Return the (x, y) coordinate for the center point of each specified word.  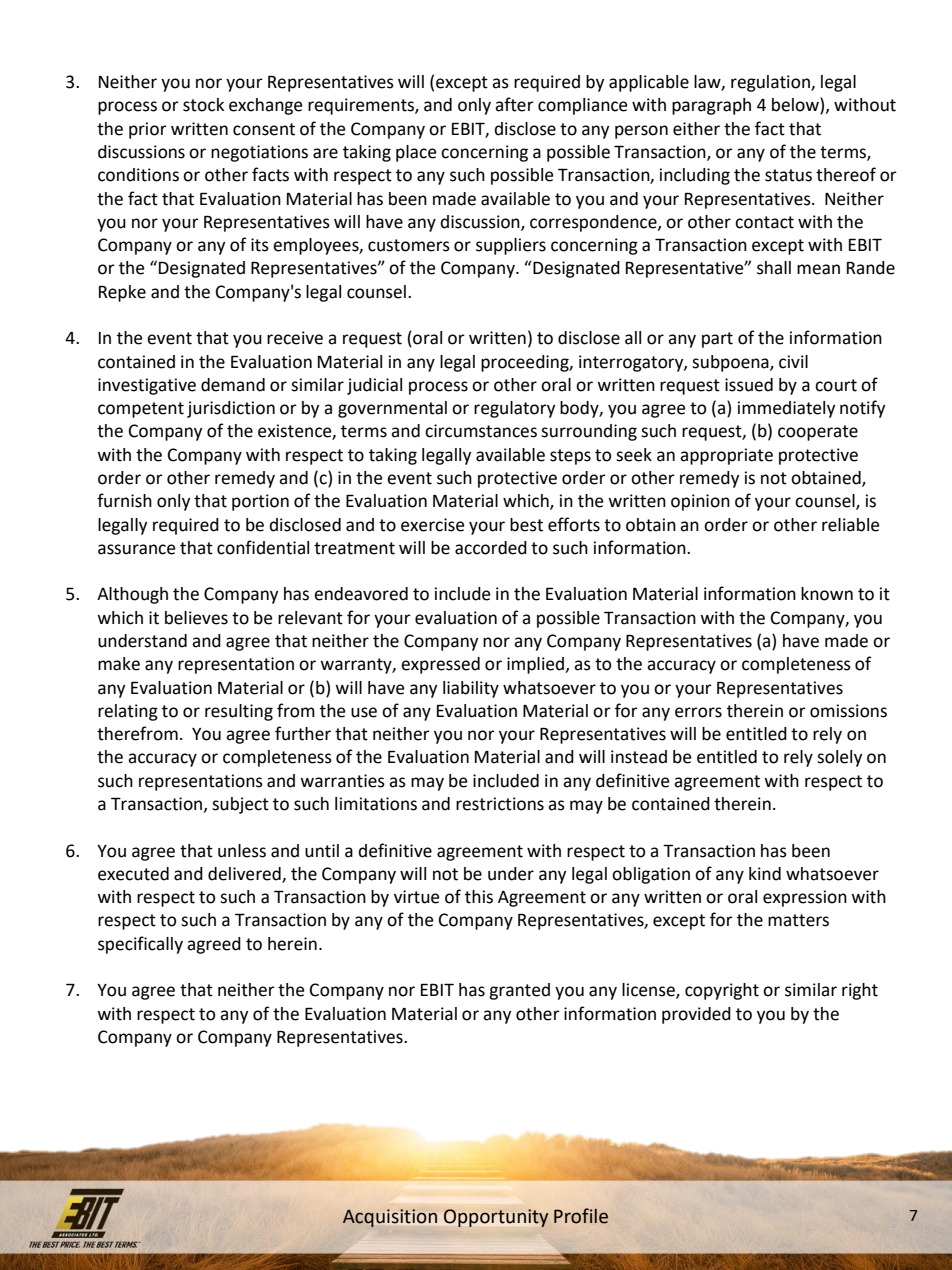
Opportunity (496, 1218)
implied (535, 665)
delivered (245, 874)
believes (196, 618)
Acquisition (390, 1218)
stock (203, 105)
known (827, 594)
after (514, 104)
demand (233, 385)
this (479, 897)
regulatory (514, 409)
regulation (771, 83)
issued (749, 385)
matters (798, 920)
